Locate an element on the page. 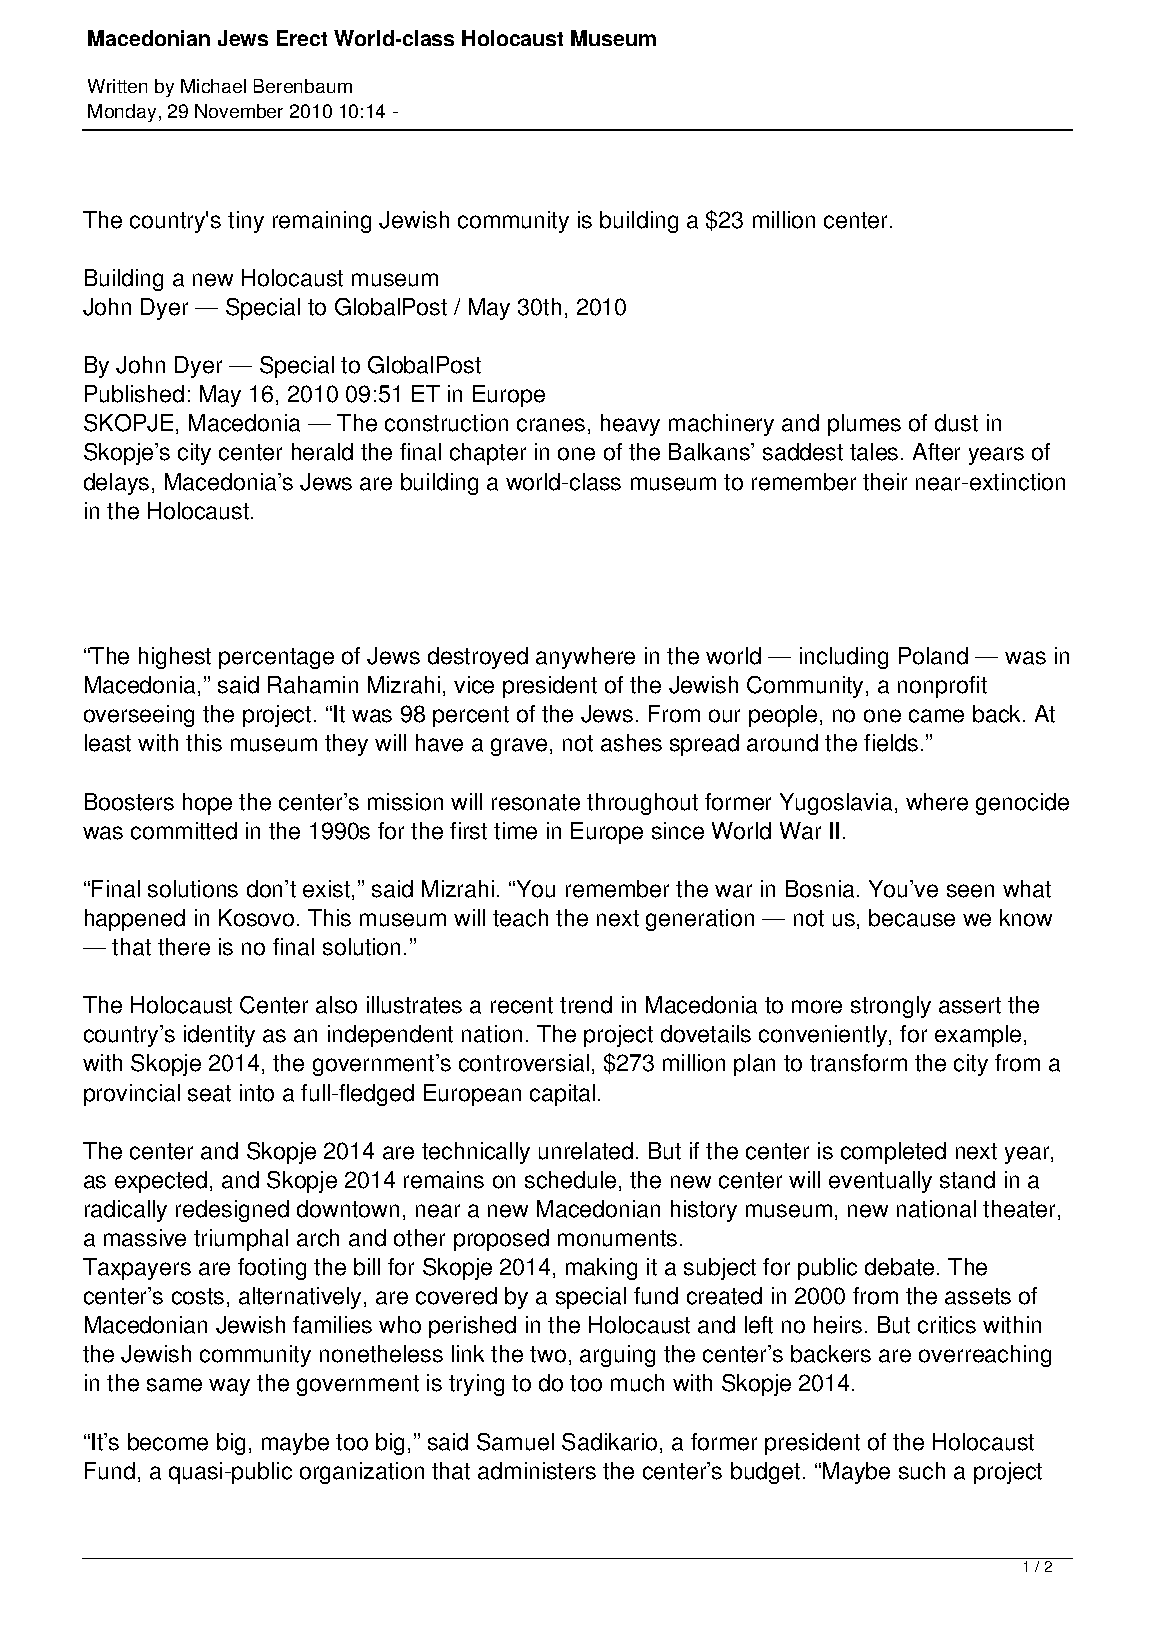  dust is located at coordinates (956, 423).
